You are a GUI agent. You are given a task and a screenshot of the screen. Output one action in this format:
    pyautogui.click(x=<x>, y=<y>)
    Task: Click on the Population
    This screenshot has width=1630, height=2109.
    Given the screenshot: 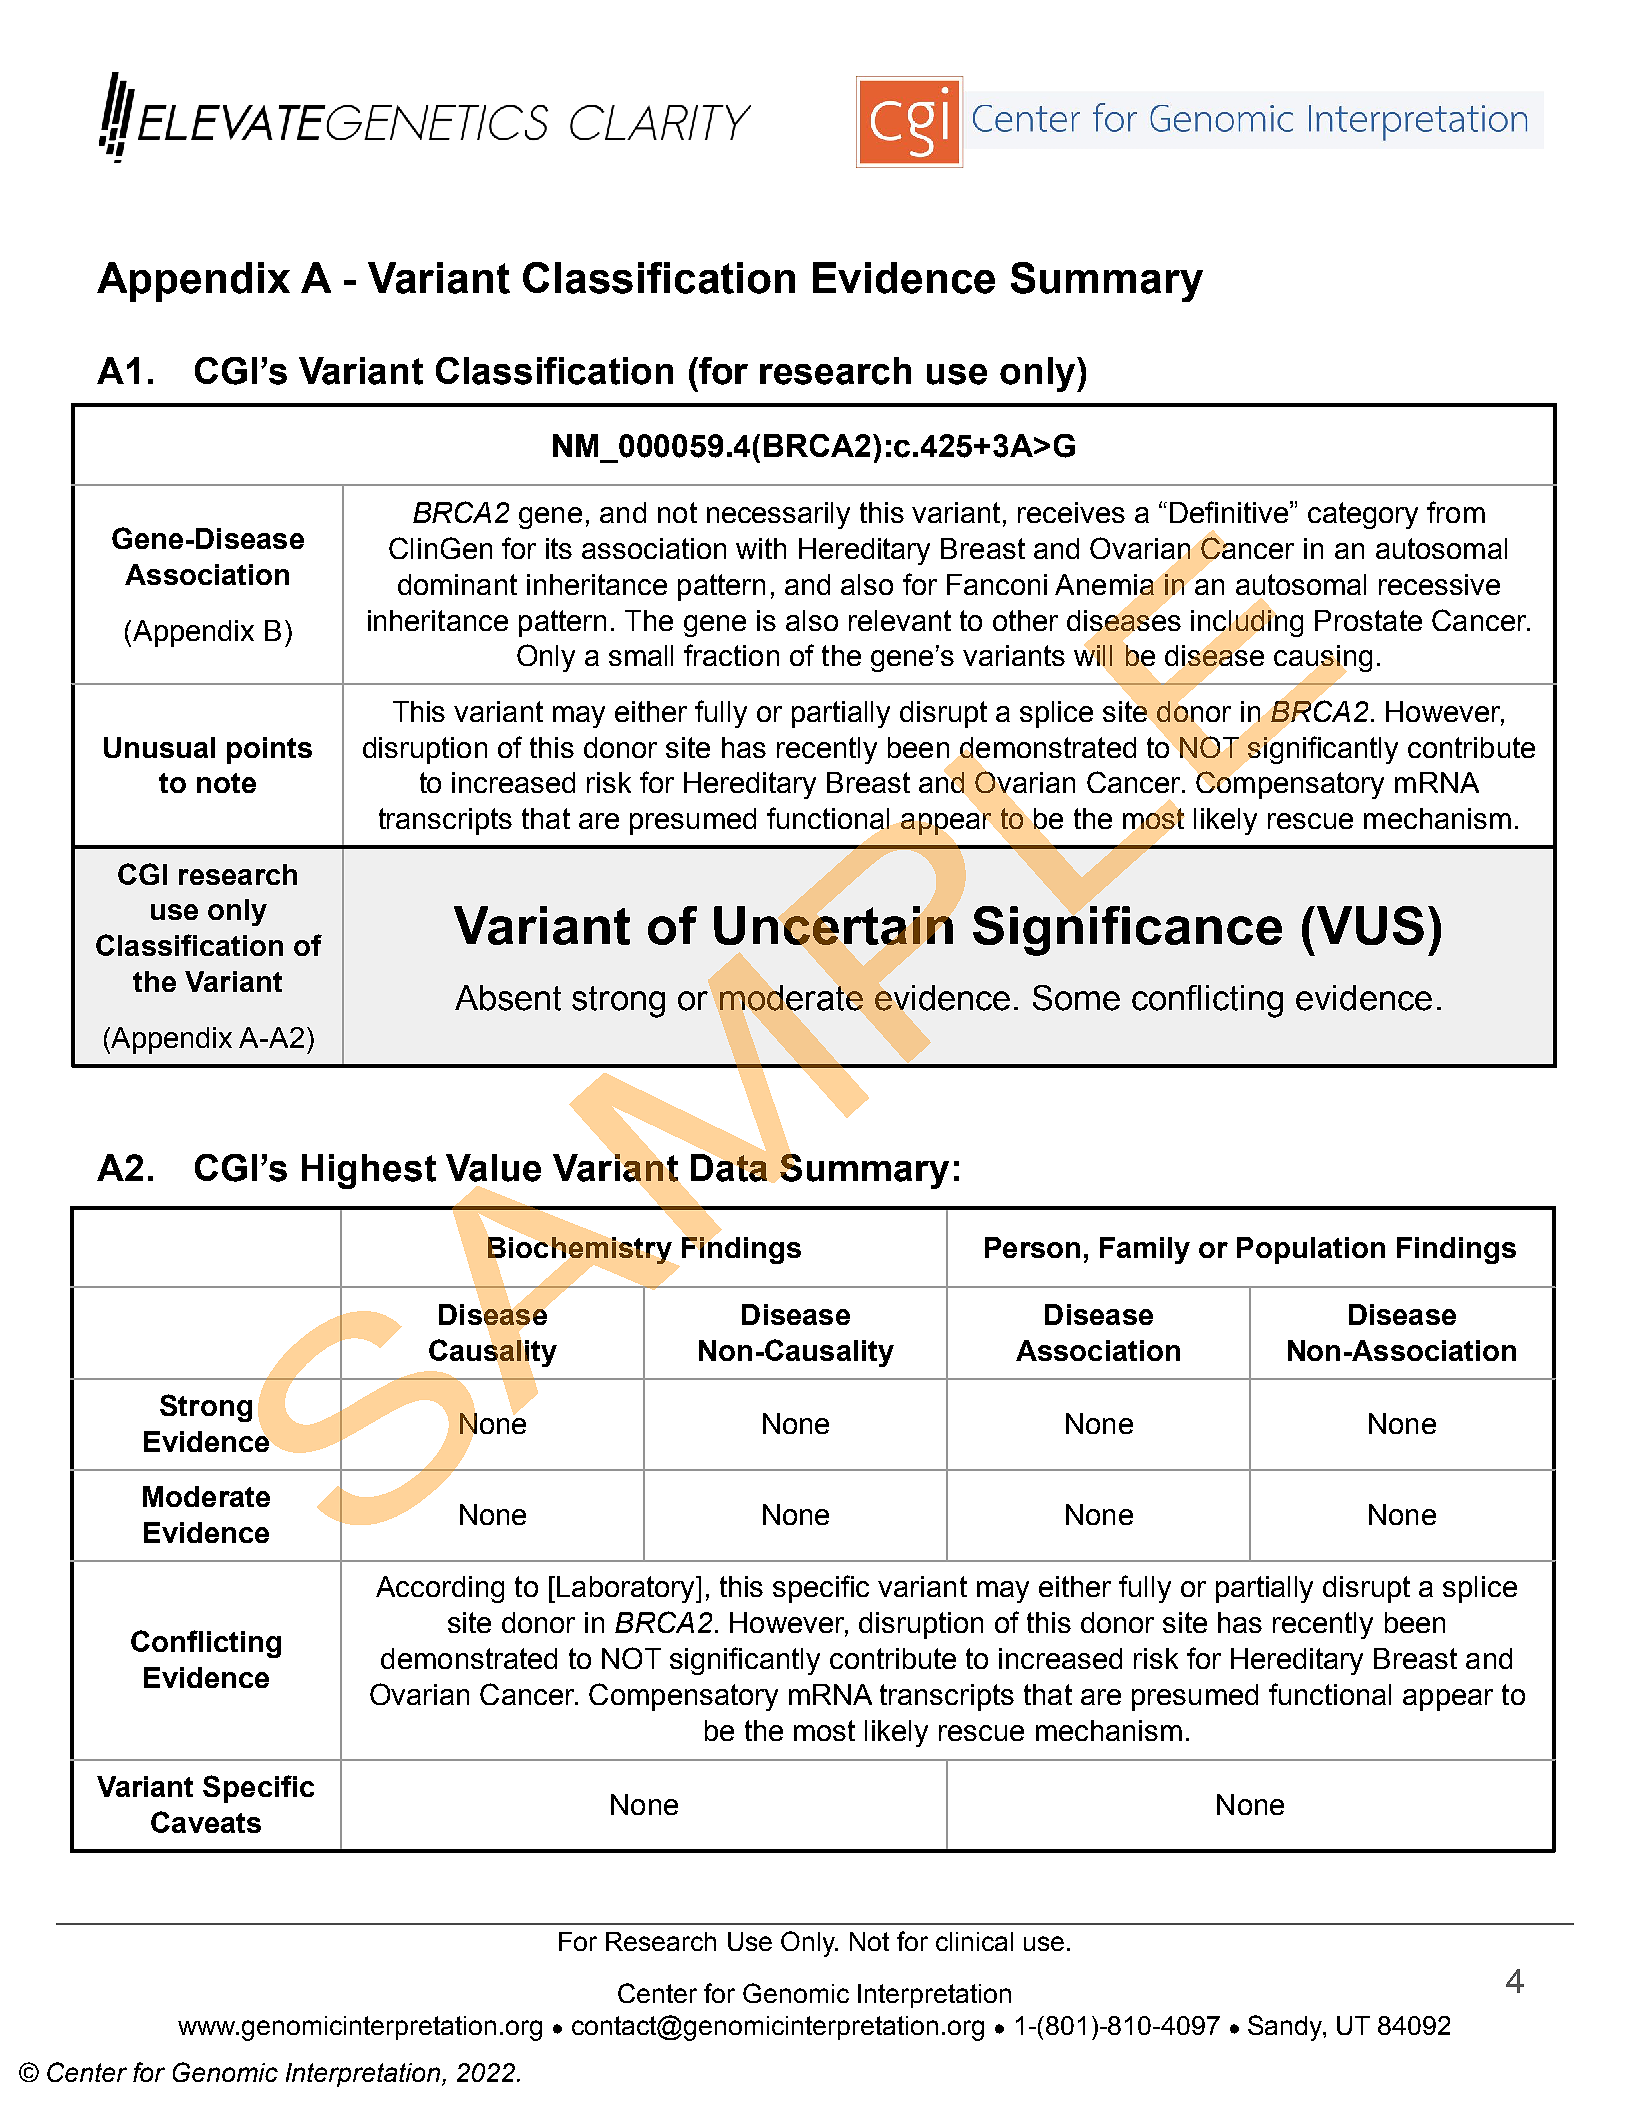 What is the action you would take?
    pyautogui.click(x=1311, y=1250)
